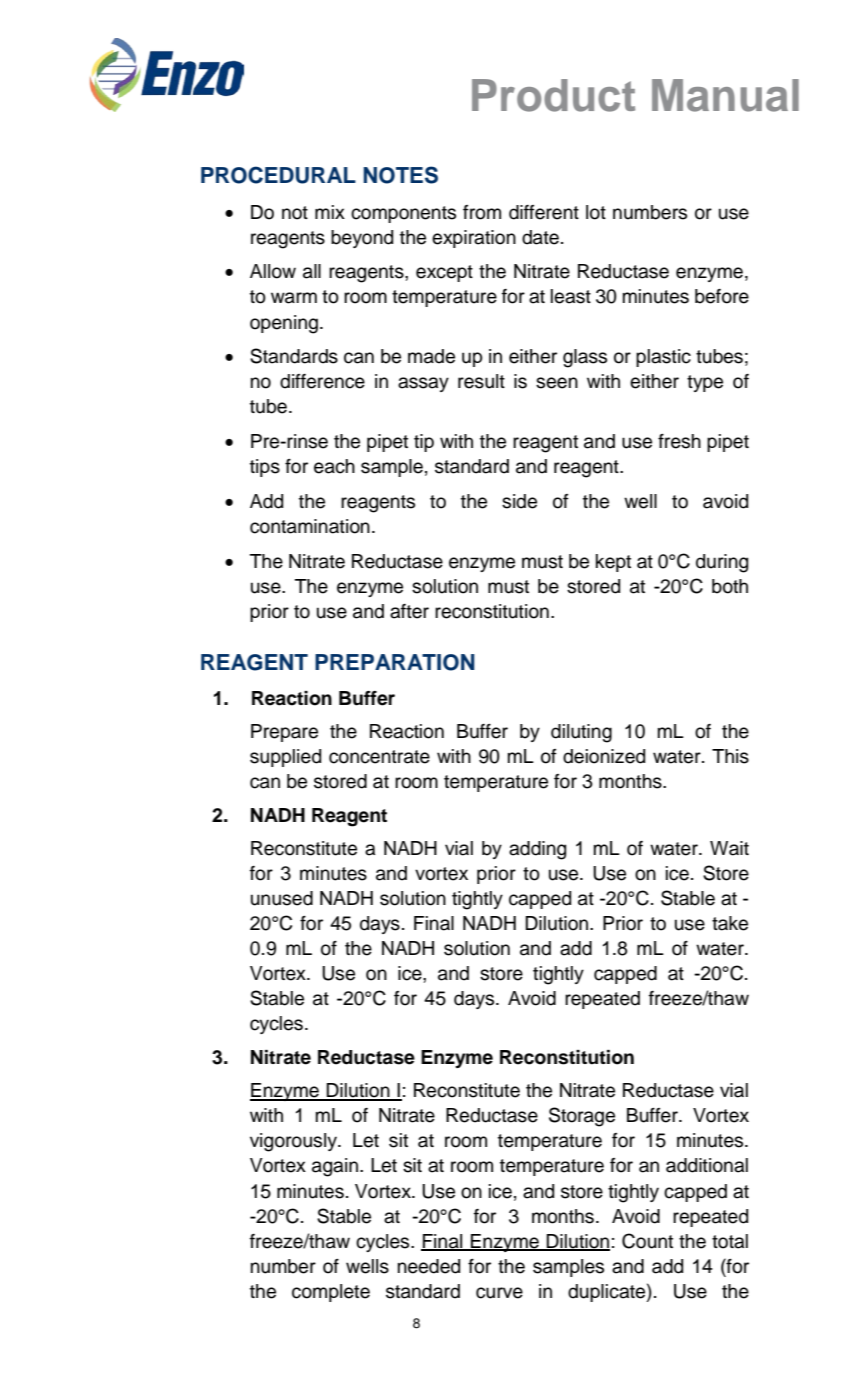  Describe the element at coordinates (729, 848) in the page. I see `Wait` at that location.
